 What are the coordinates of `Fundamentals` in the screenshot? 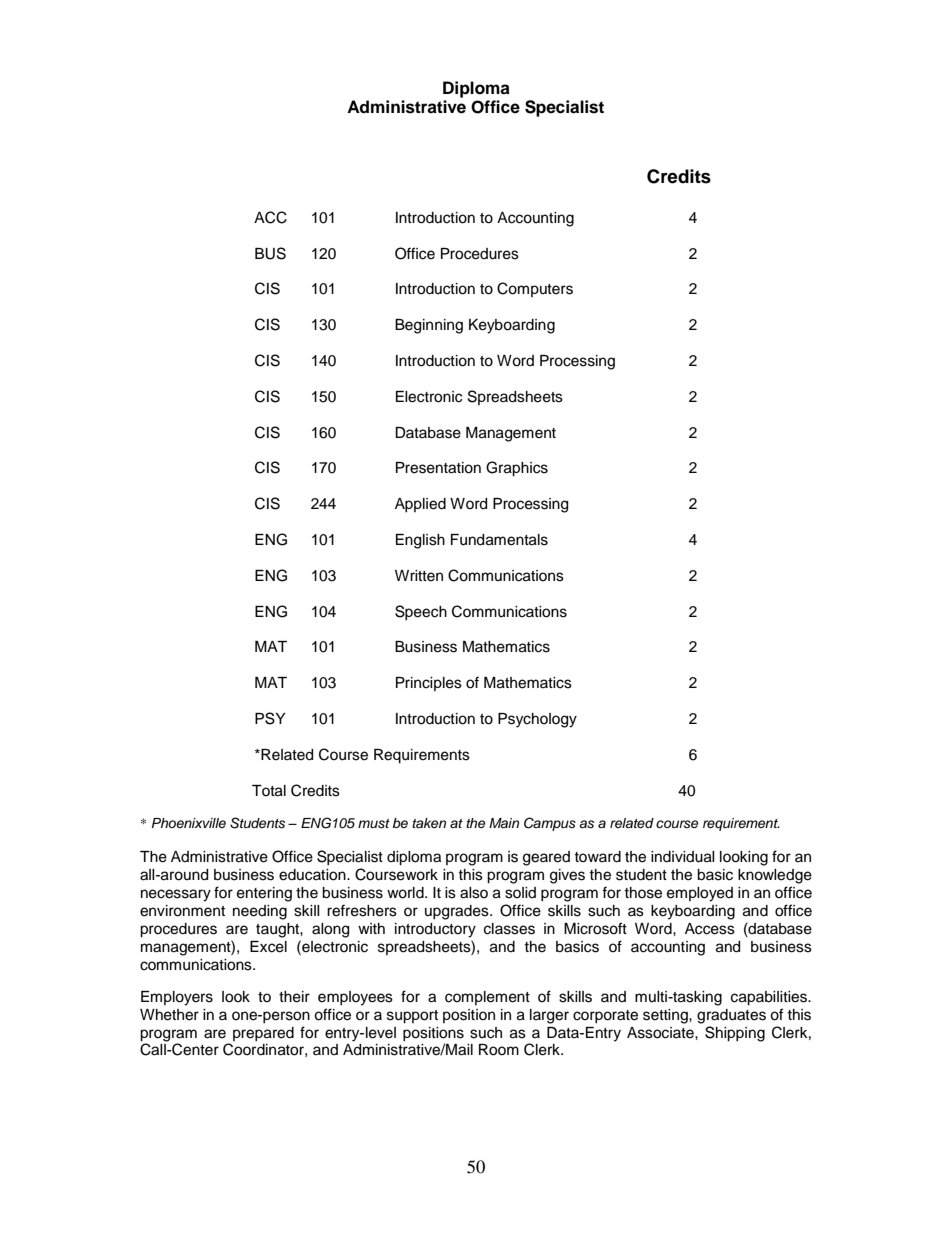 It's located at (499, 540).
